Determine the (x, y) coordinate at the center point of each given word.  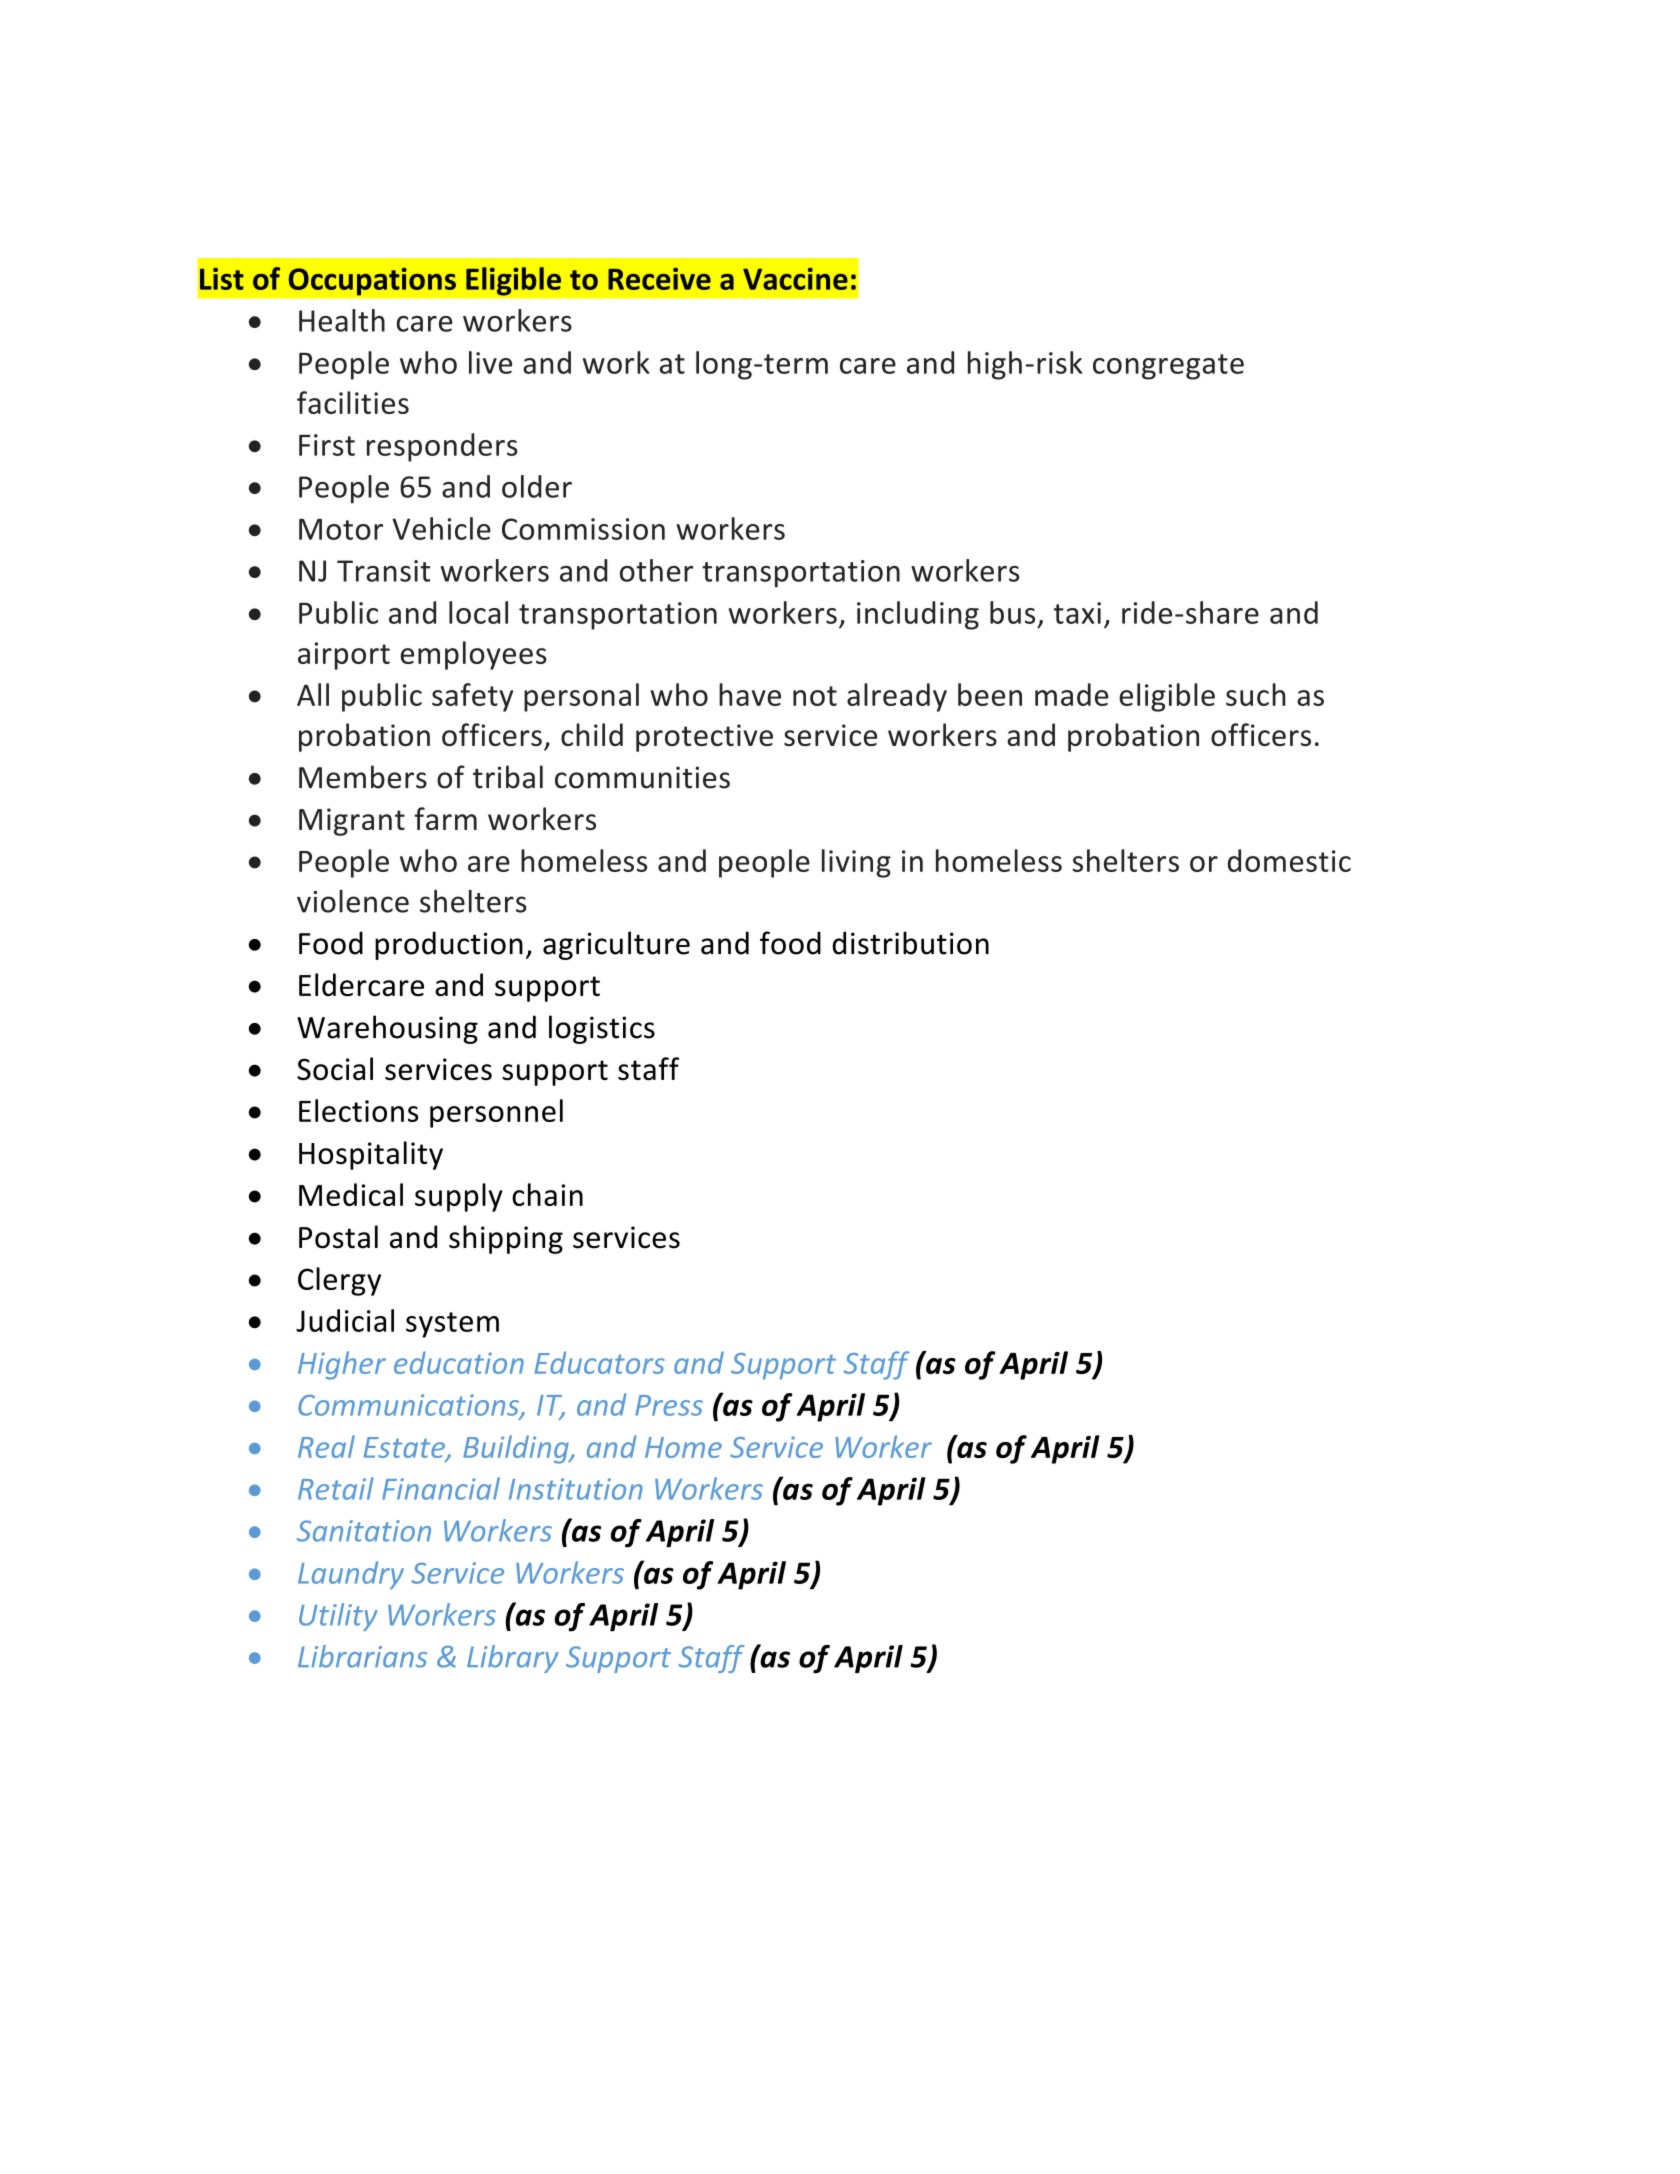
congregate (1168, 367)
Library (513, 1659)
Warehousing (387, 1029)
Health (342, 320)
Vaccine (795, 279)
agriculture (616, 945)
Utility (338, 1617)
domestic (1289, 860)
